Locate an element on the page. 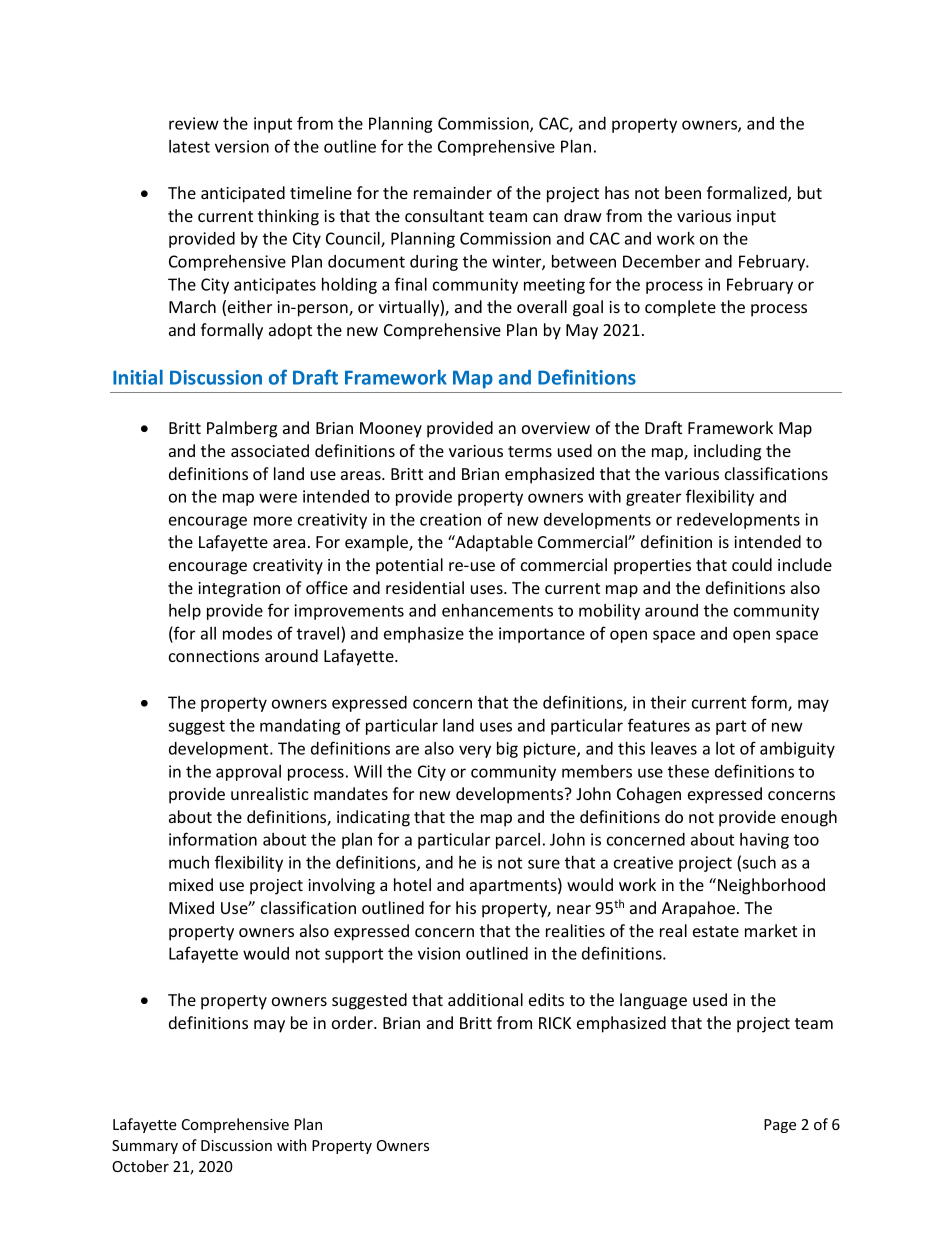 This image has width=952, height=1233. connections is located at coordinates (214, 656).
